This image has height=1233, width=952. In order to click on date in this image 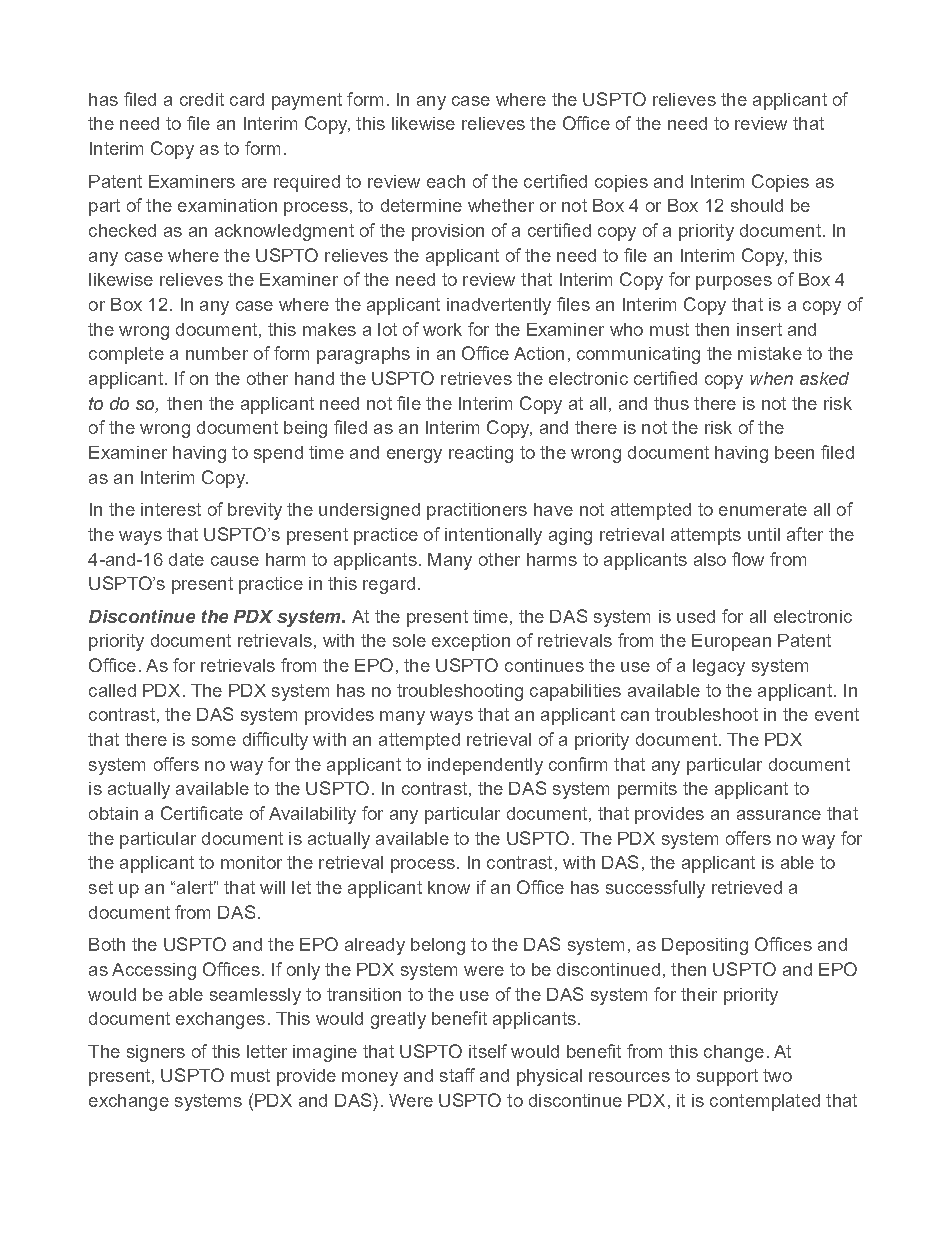, I will do `click(186, 559)`.
